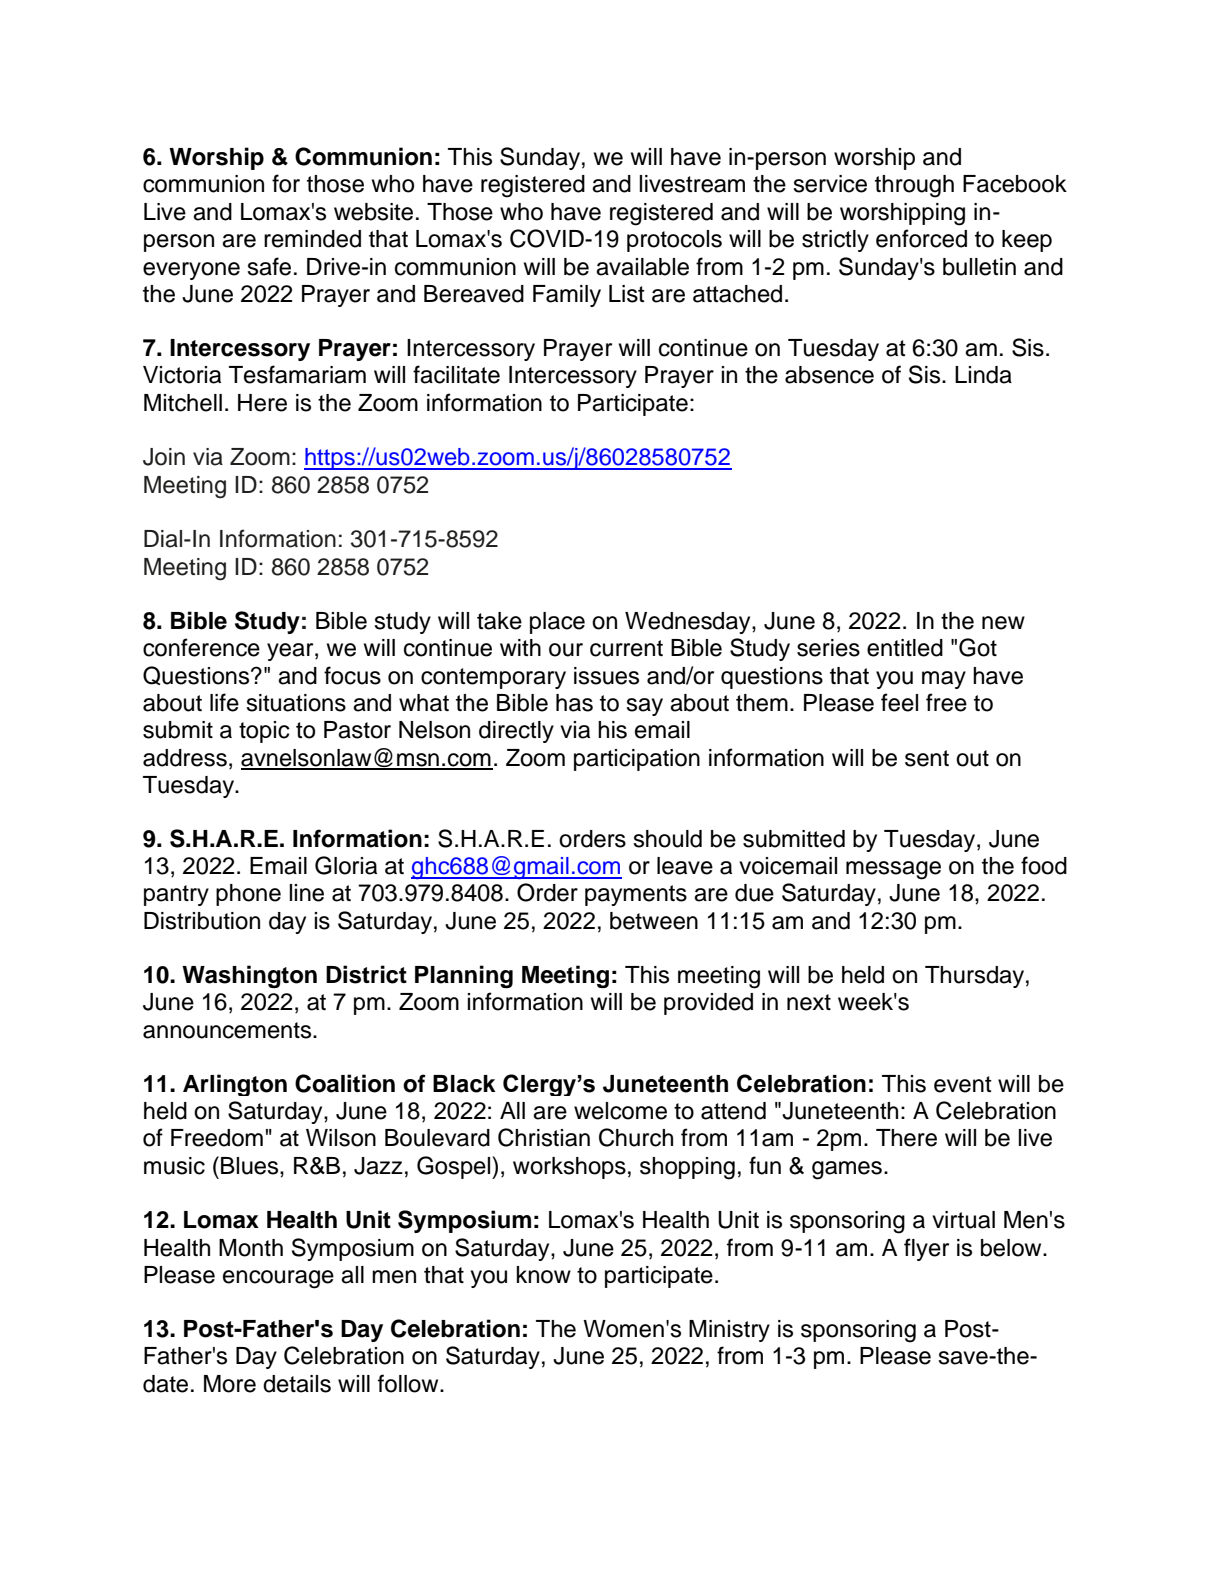 The image size is (1213, 1570). What do you see at coordinates (1003, 623) in the screenshot?
I see `new` at bounding box center [1003, 623].
